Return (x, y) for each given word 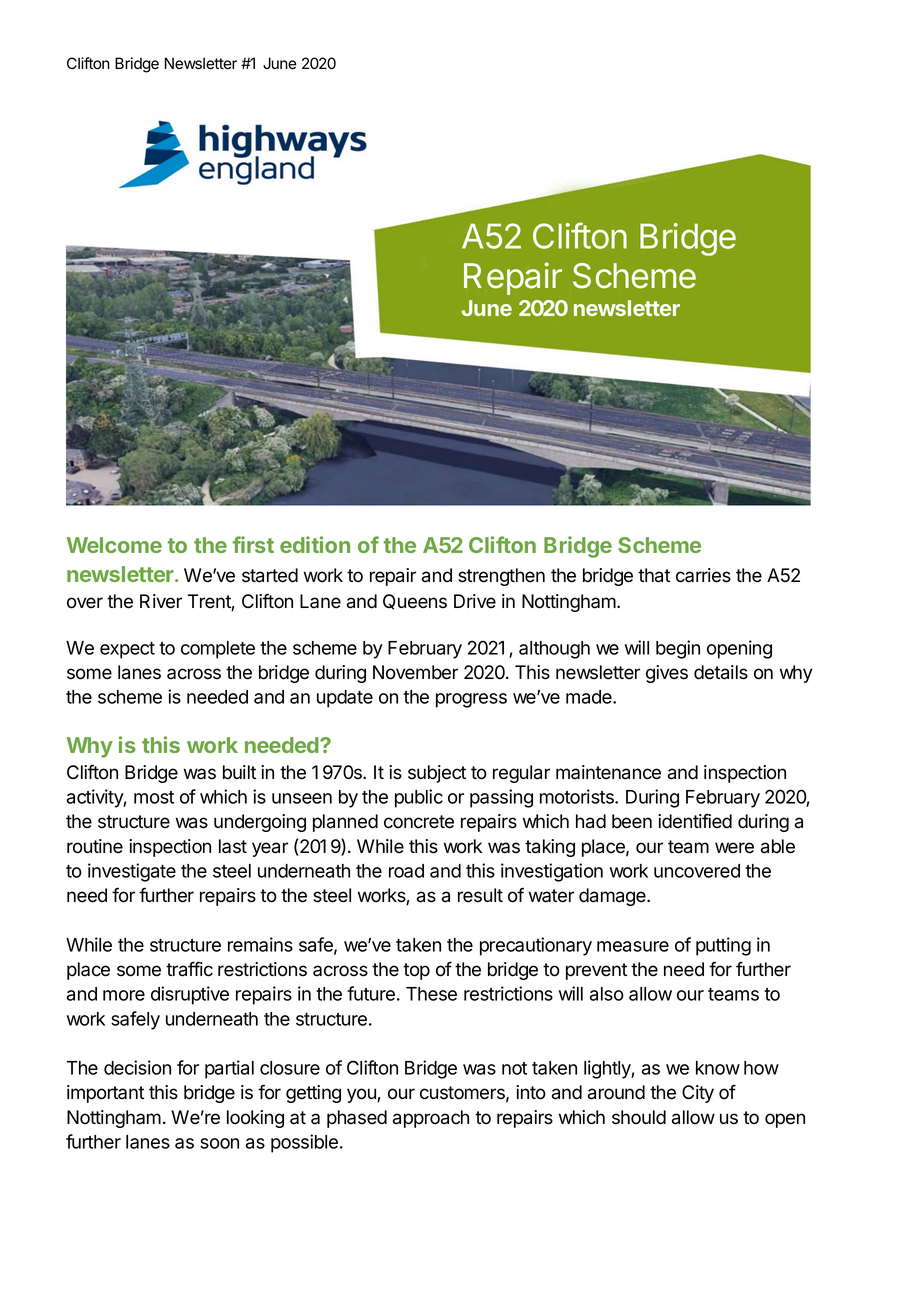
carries (703, 575)
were (734, 848)
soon (219, 1143)
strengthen (501, 577)
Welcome (114, 545)
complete (218, 650)
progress (471, 700)
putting (723, 946)
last (233, 846)
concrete (419, 822)
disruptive (190, 995)
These (431, 994)
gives (667, 674)
